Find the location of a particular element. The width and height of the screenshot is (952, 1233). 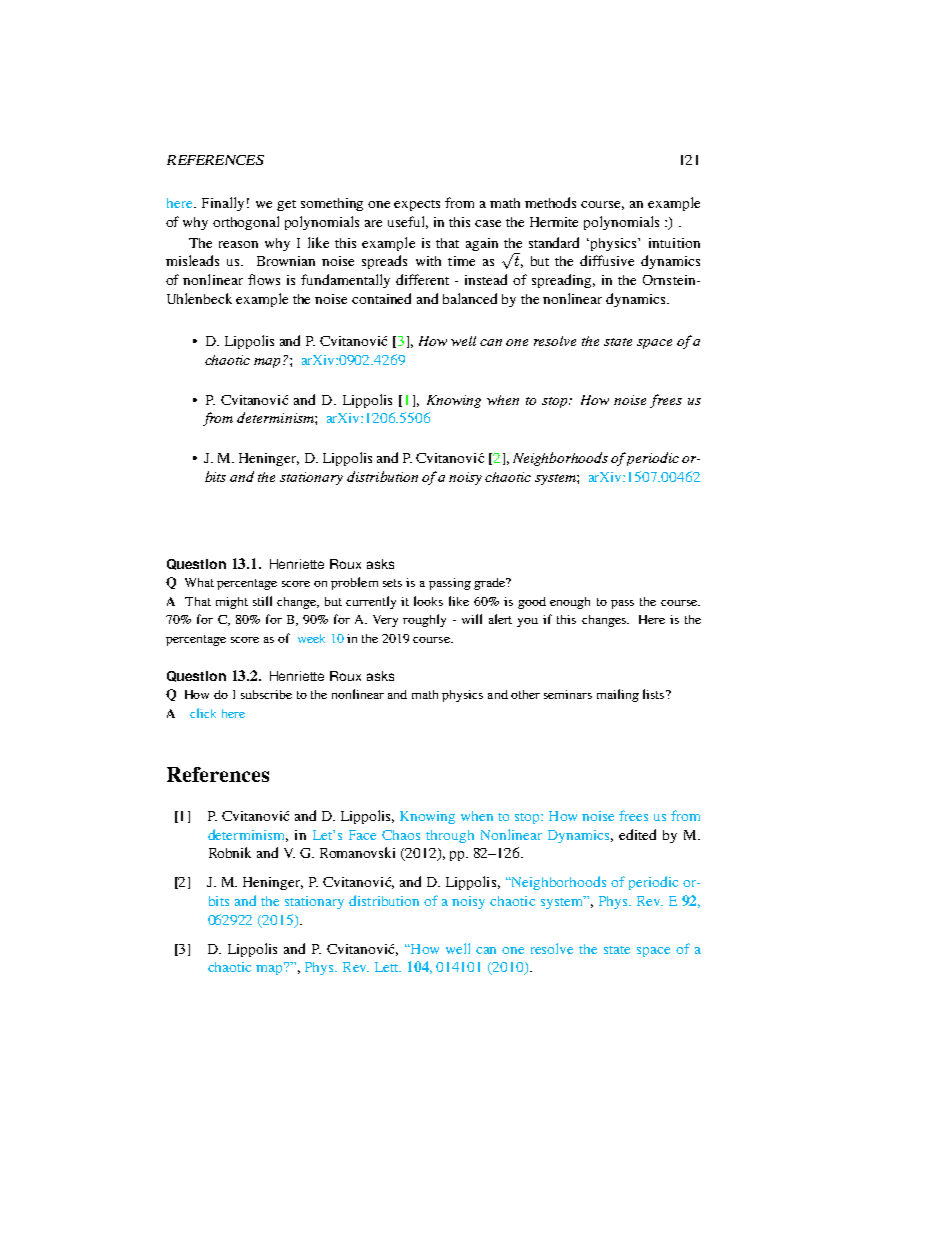

still is located at coordinates (262, 601).
